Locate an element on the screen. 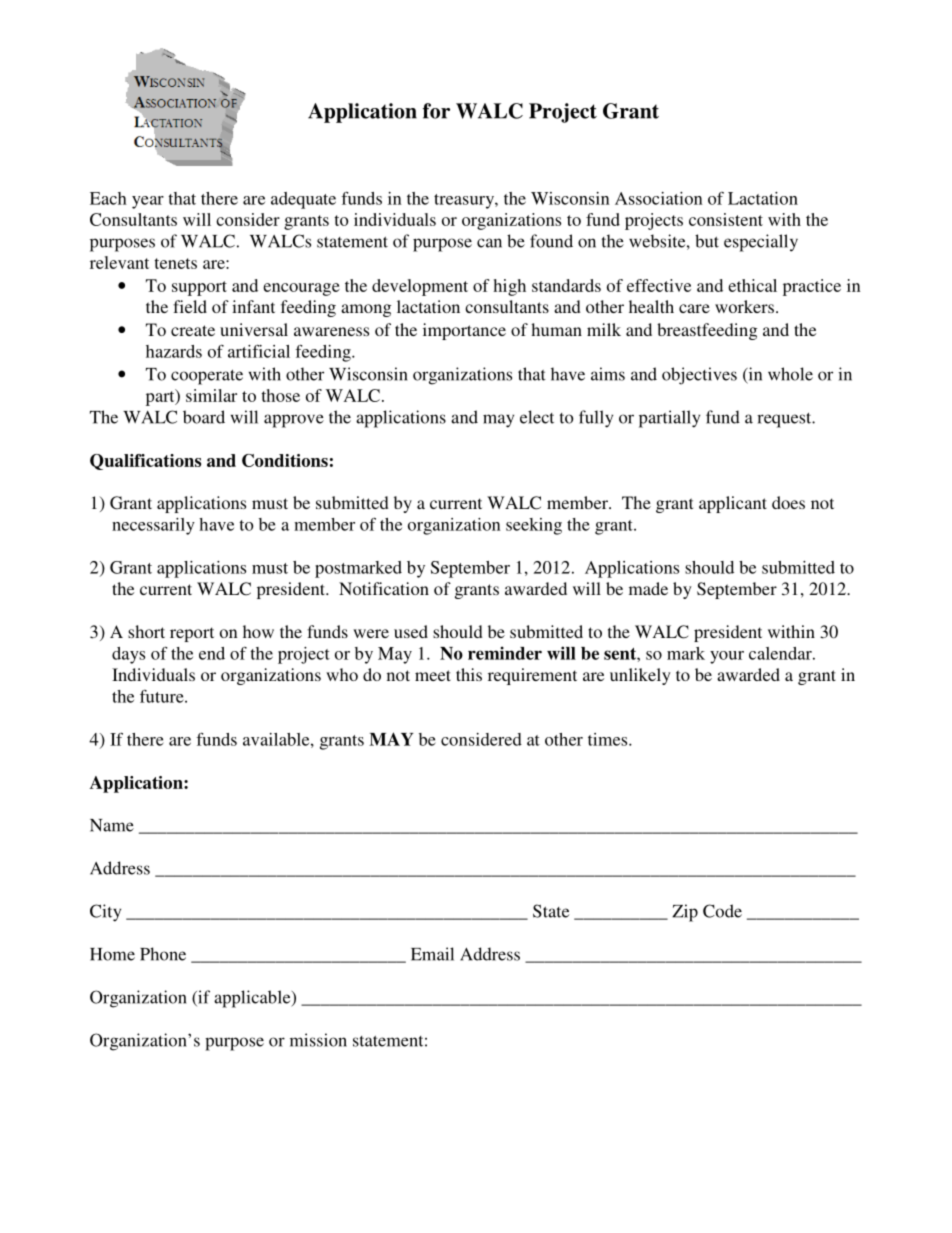  applicable is located at coordinates (253, 999).
